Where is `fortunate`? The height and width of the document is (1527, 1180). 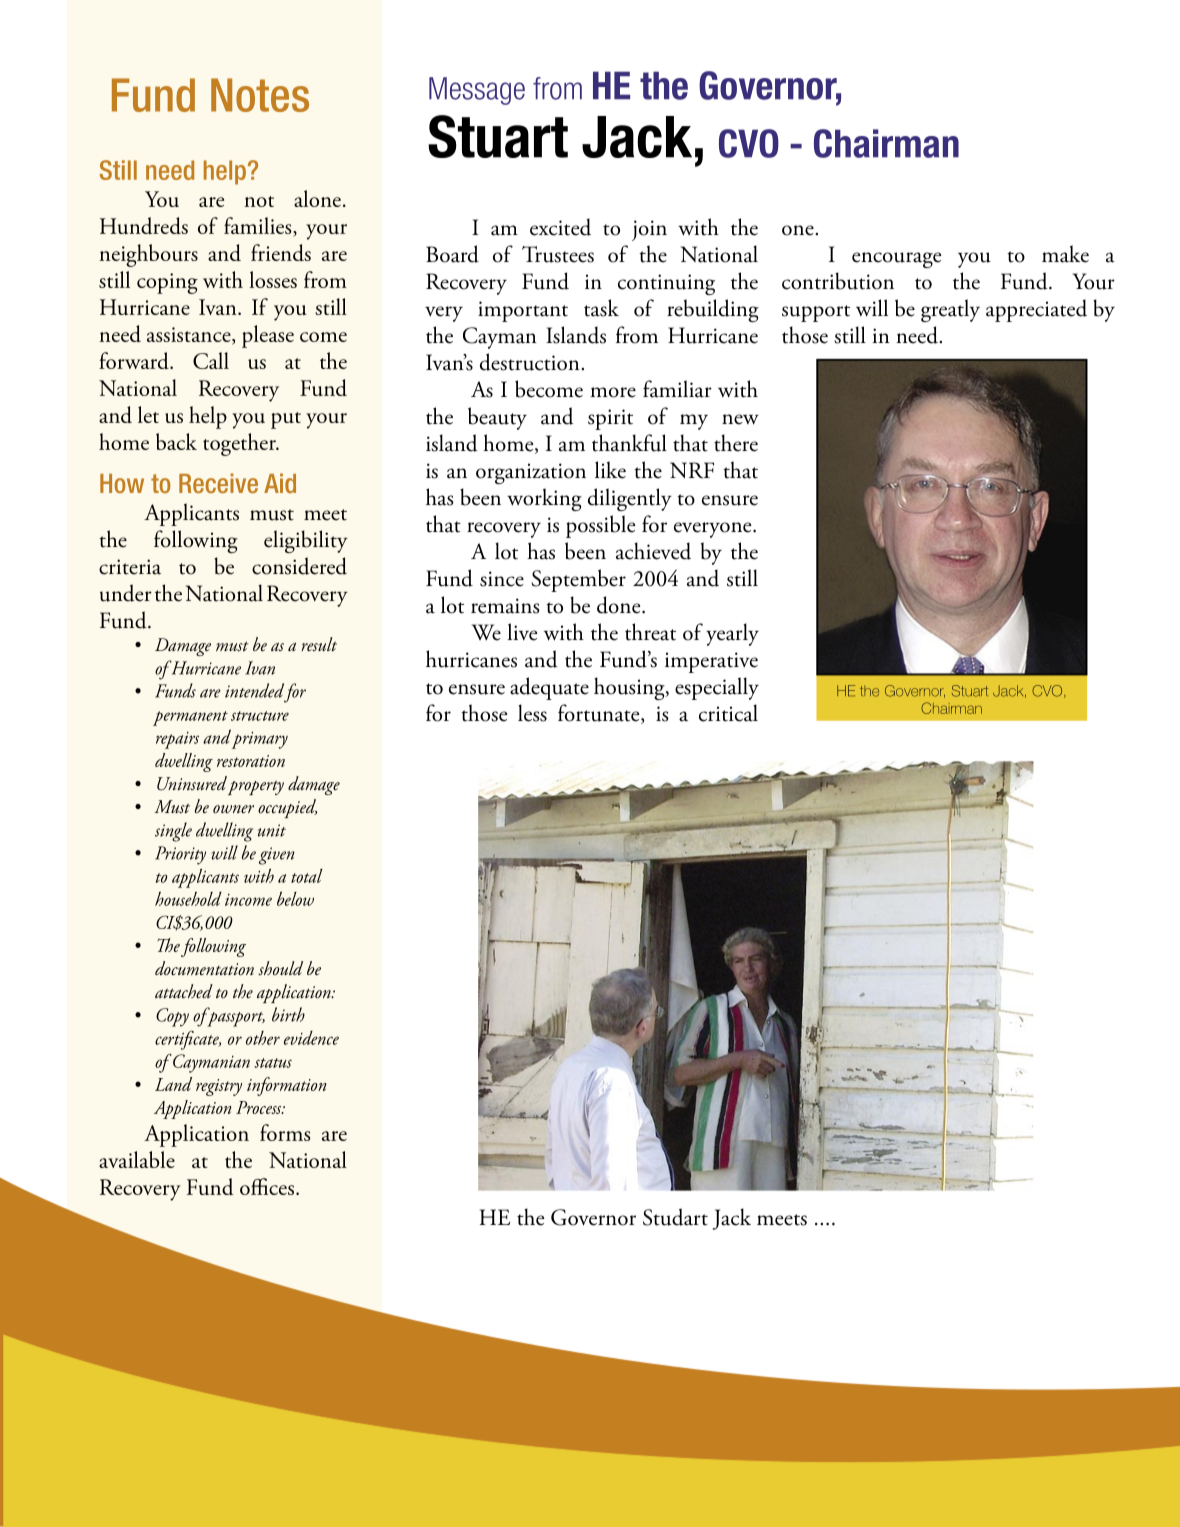 fortunate is located at coordinates (600, 714).
